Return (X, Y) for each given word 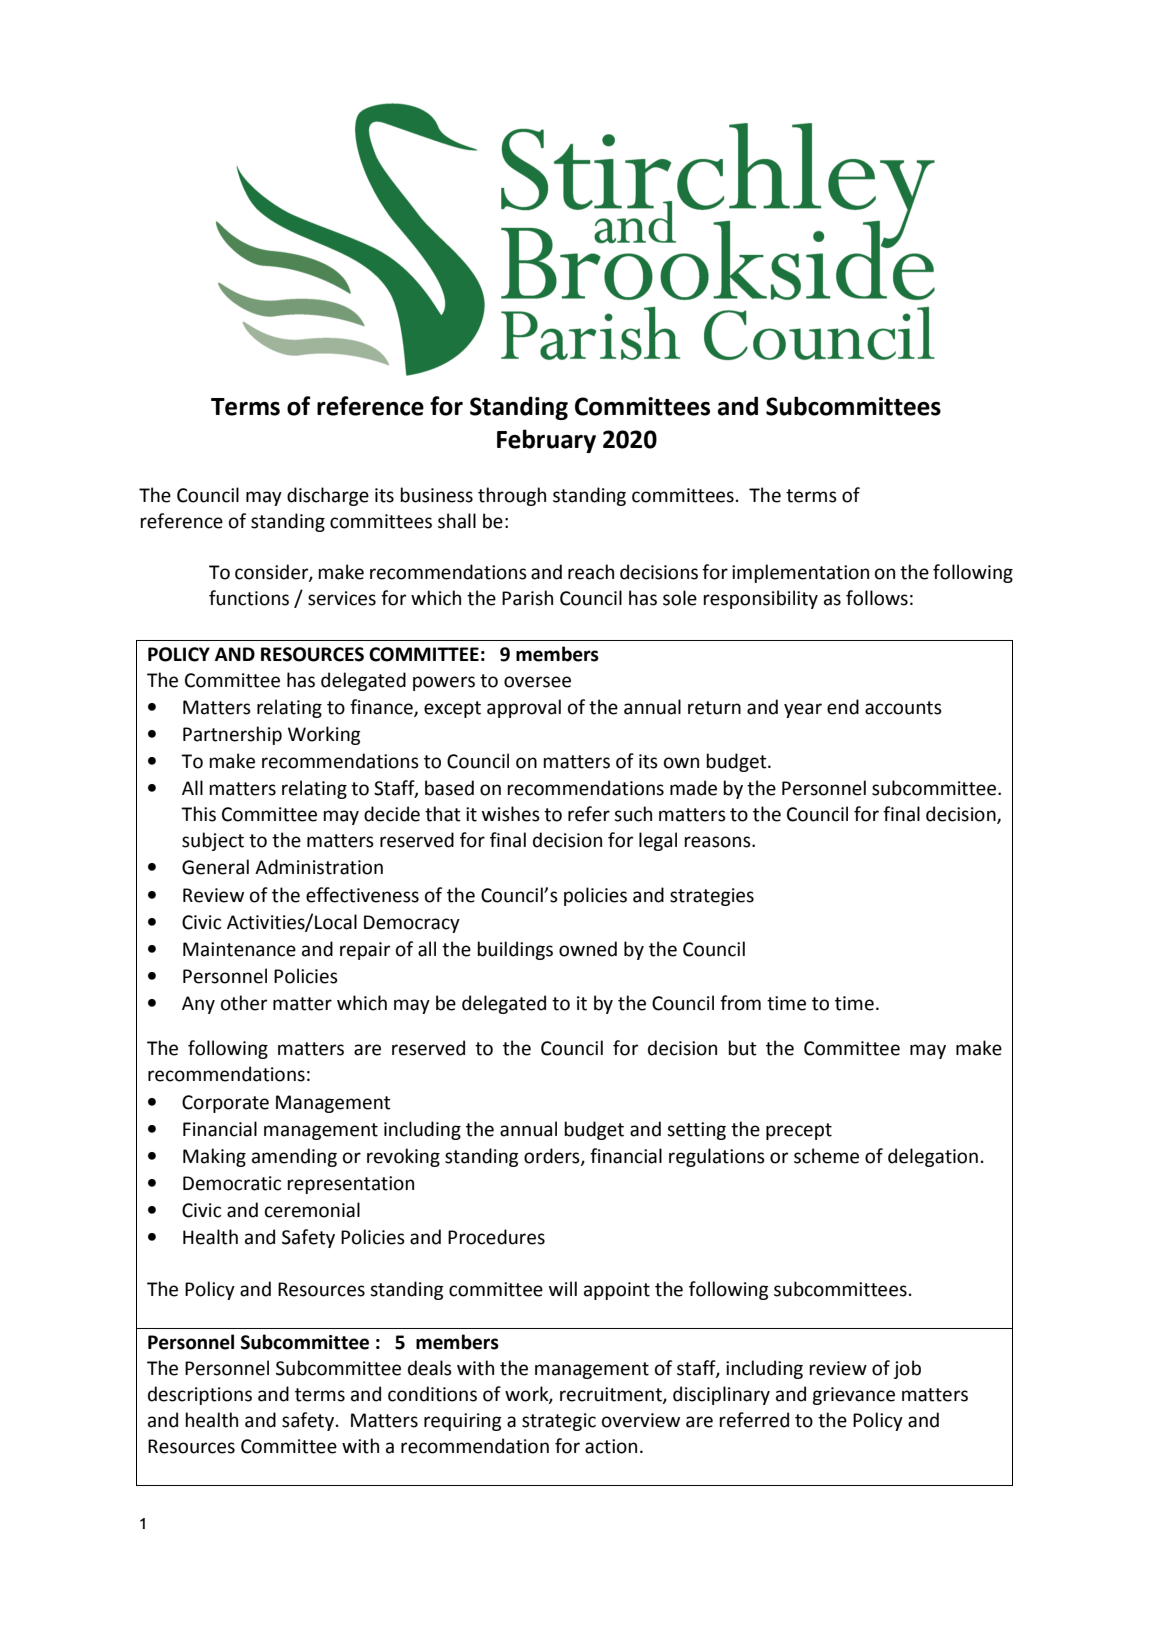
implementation (800, 573)
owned (588, 949)
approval (524, 708)
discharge (328, 496)
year (803, 710)
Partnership (232, 735)
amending (294, 1157)
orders (553, 1157)
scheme (826, 1156)
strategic (559, 1422)
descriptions (200, 1395)
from (740, 1003)
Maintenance (239, 949)
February (546, 441)
